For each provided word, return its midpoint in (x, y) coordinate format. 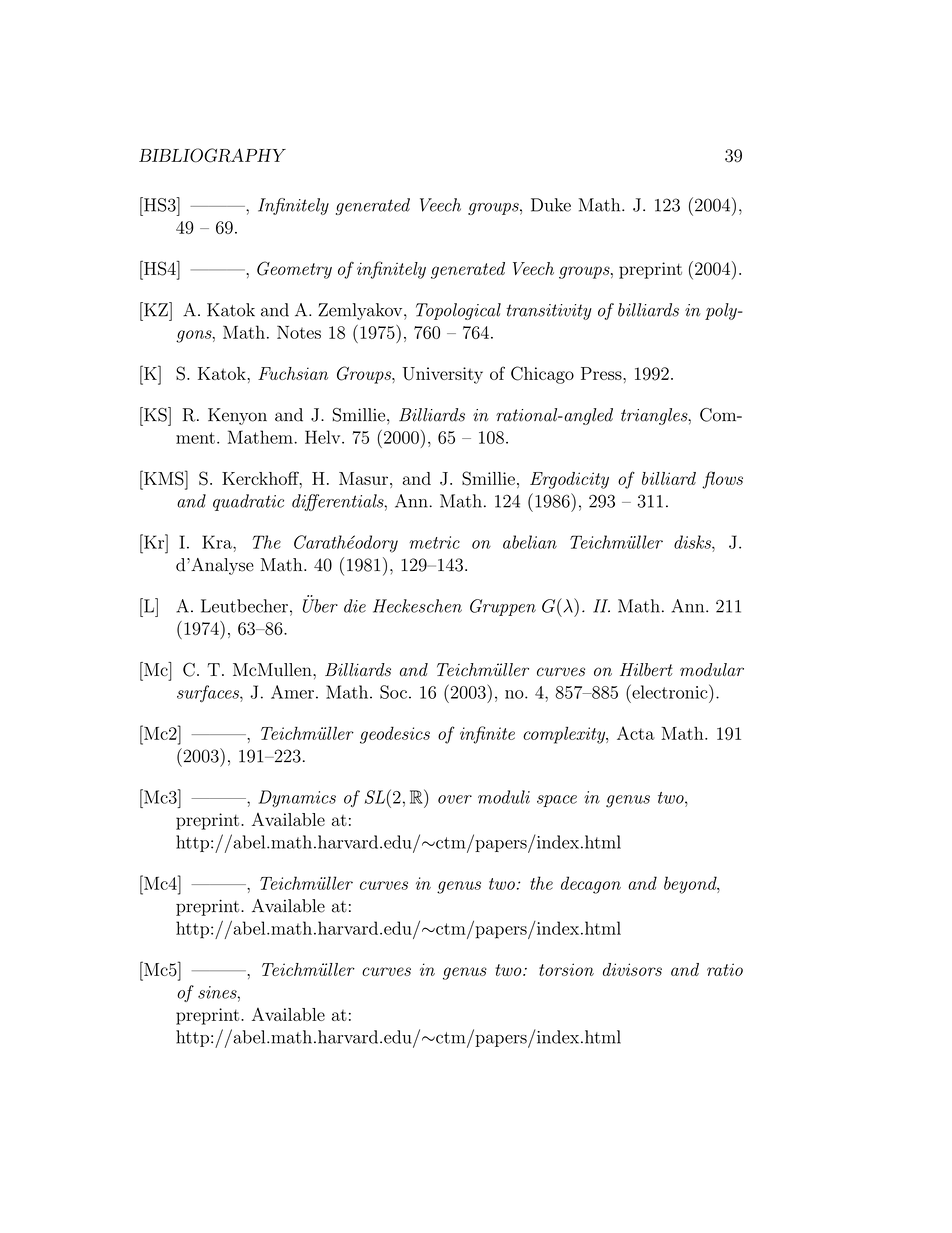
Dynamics (297, 799)
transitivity (549, 312)
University (443, 375)
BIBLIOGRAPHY (212, 155)
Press (602, 373)
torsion (566, 969)
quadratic (248, 502)
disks (693, 542)
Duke (551, 205)
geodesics (395, 735)
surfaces (209, 694)
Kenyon (237, 416)
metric (434, 542)
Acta (636, 733)
